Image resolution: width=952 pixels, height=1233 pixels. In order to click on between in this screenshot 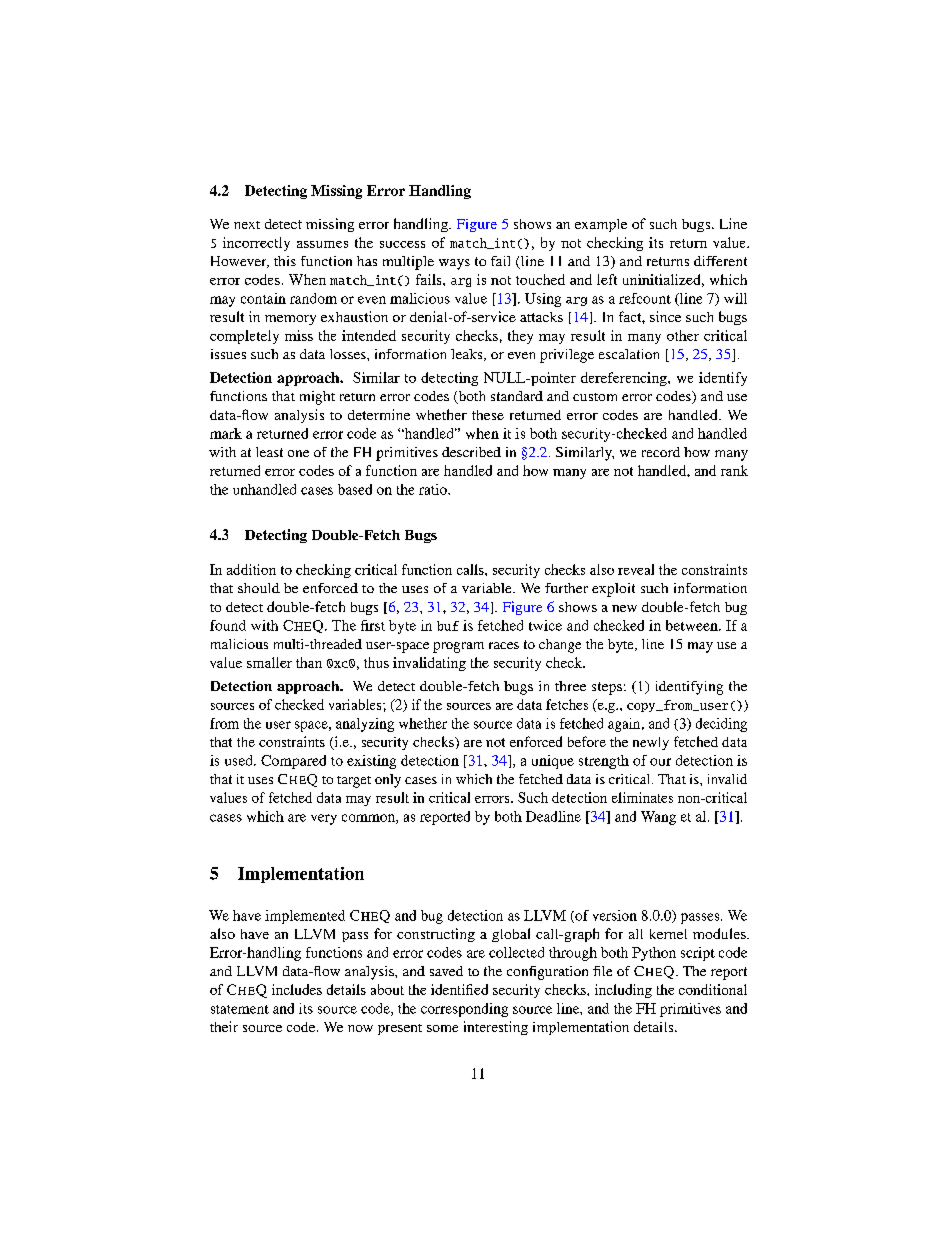, I will do `click(693, 625)`.
